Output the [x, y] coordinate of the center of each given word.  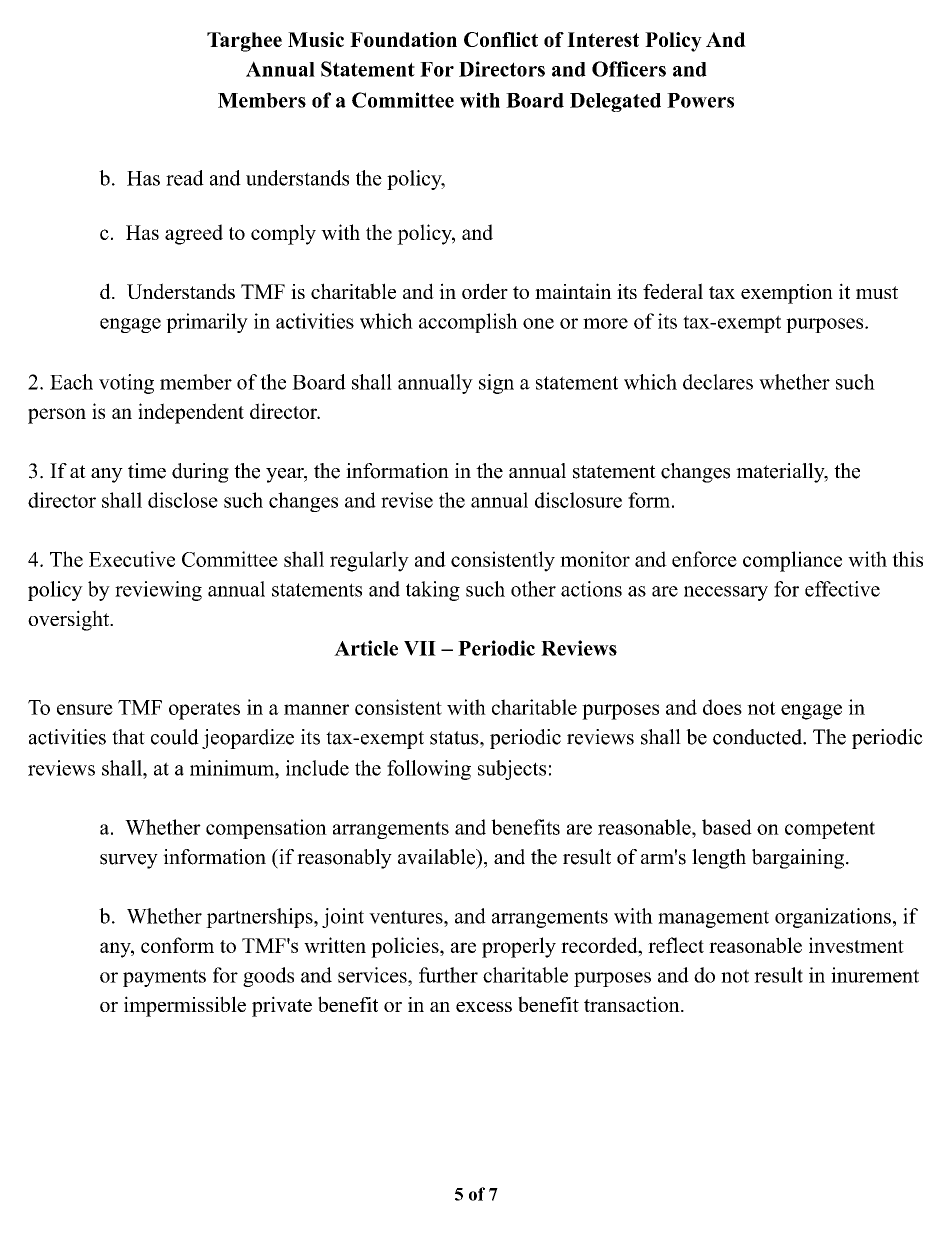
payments [164, 978]
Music [316, 39]
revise [407, 500]
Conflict [501, 39]
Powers [700, 100]
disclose [183, 500]
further [448, 975]
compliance [792, 561]
